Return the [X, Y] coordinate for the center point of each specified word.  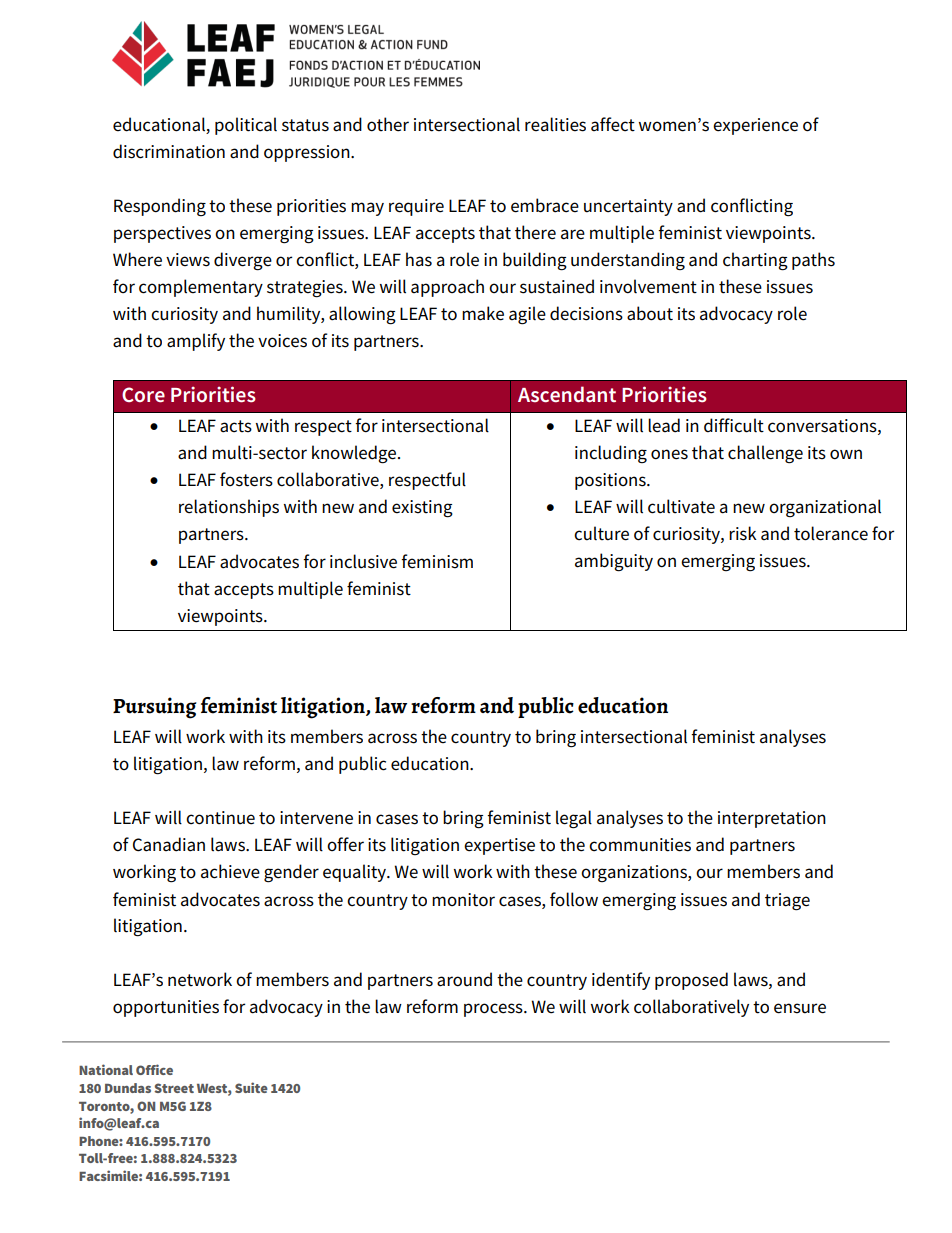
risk [743, 533]
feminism [437, 561]
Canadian [169, 844]
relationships [229, 508]
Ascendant [567, 394]
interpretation [772, 819]
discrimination [169, 151]
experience [755, 126]
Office [154, 1069]
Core [143, 395]
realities [555, 124]
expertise [499, 846]
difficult [734, 425]
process [494, 1010]
